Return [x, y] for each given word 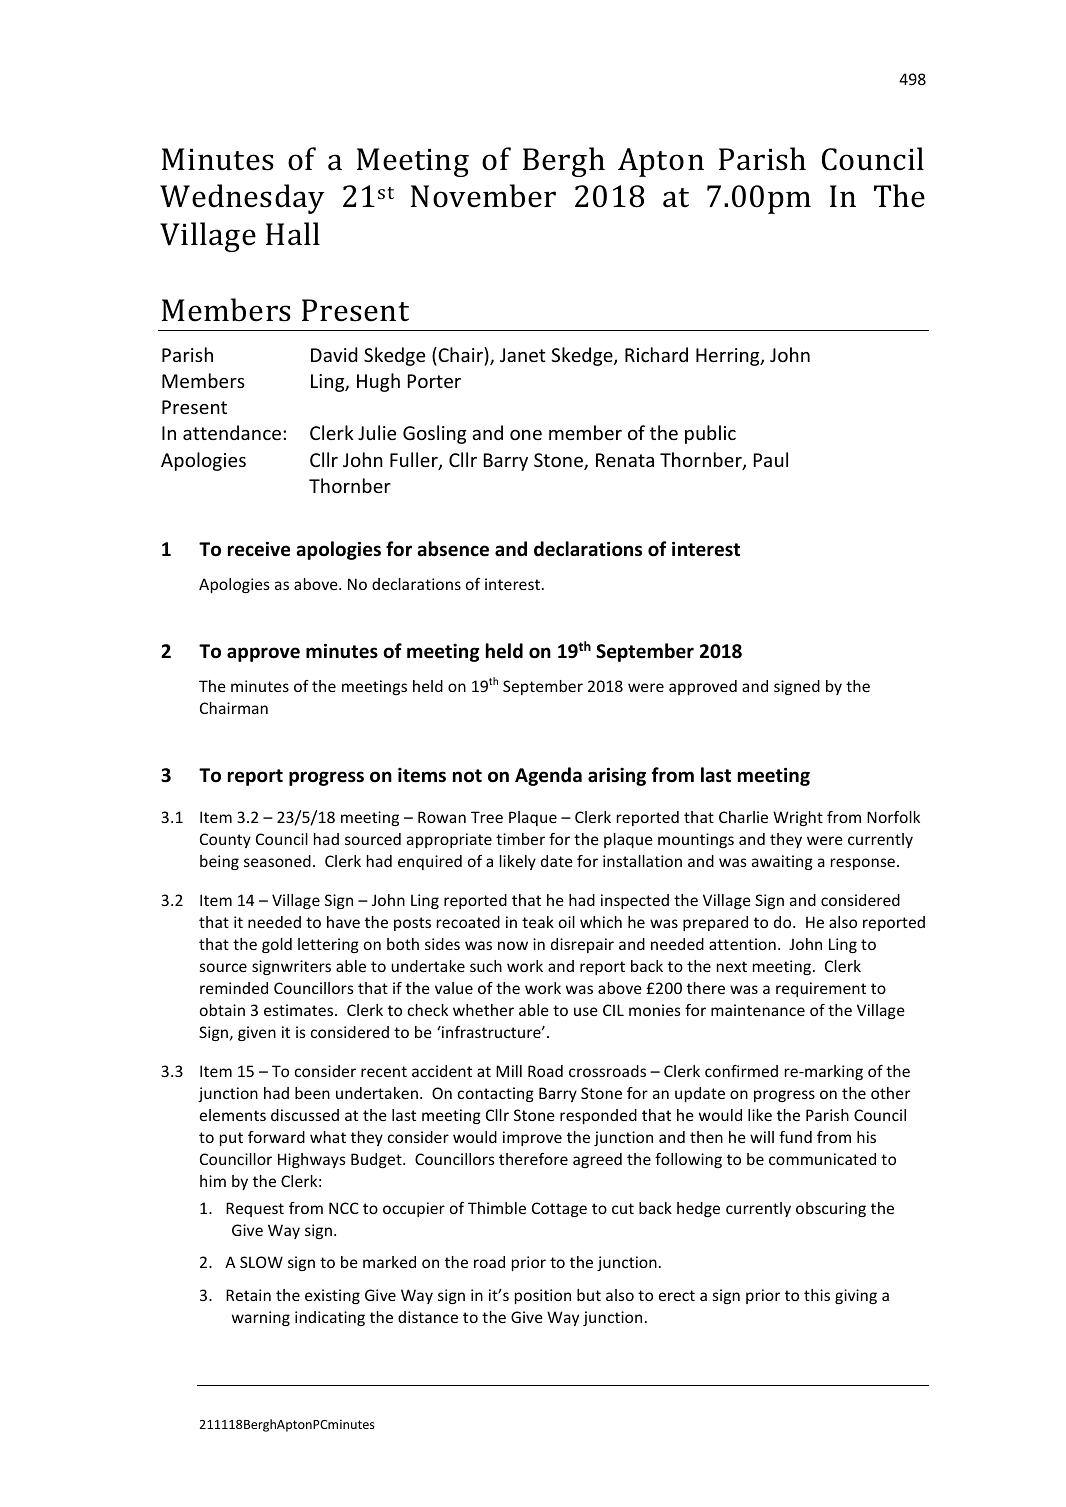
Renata [625, 460]
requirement [821, 989]
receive [259, 549]
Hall [293, 234]
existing [332, 1296]
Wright [798, 818]
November [483, 196]
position [543, 1296]
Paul [771, 459]
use [586, 1011]
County [225, 840]
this [817, 1295]
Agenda [548, 776]
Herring [729, 357]
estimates [300, 1010]
